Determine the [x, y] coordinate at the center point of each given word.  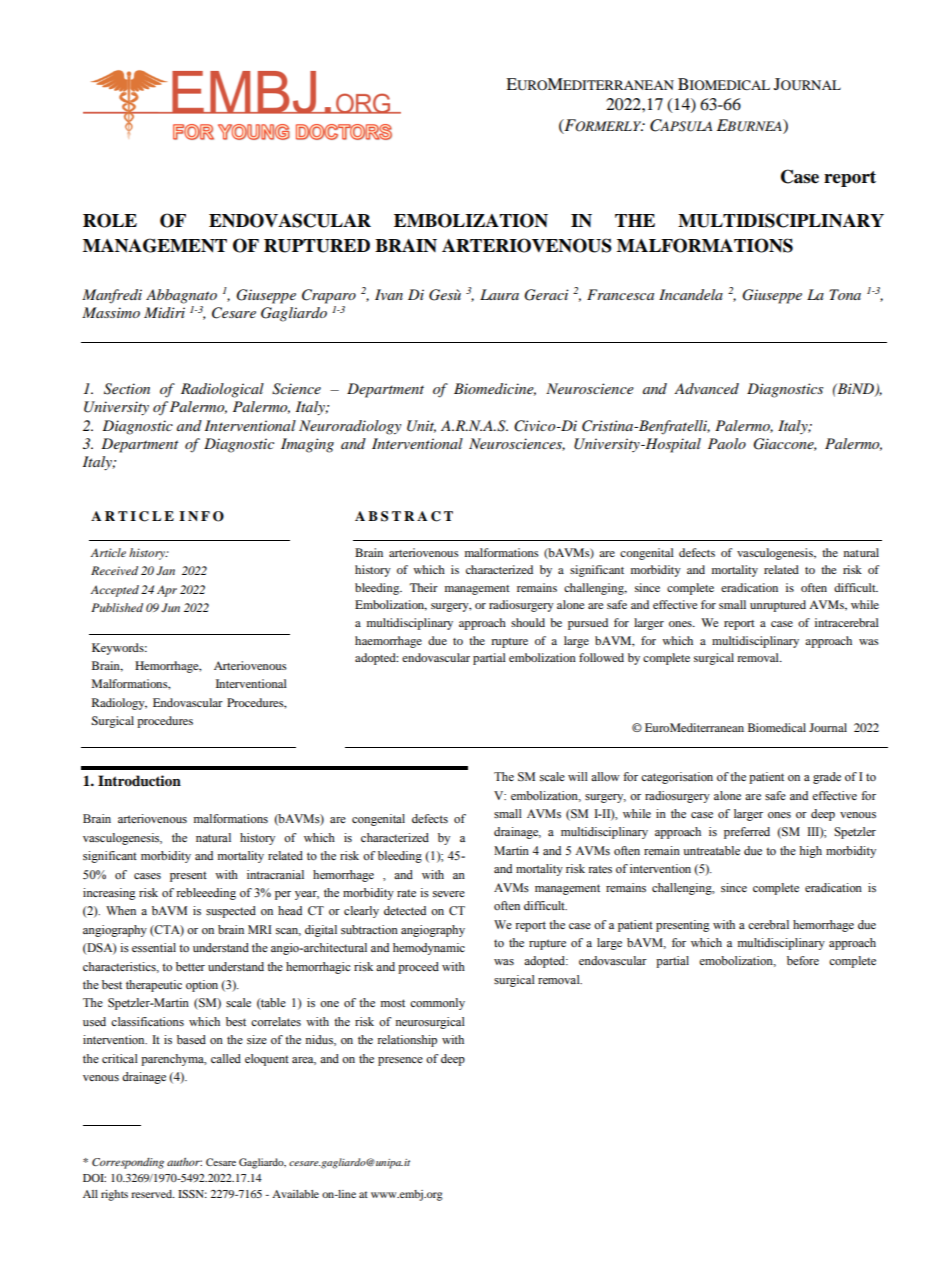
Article [108, 552]
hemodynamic [429, 949]
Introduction [139, 781]
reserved [153, 1194]
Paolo [727, 443]
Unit [421, 426]
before [803, 960]
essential [154, 947]
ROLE [110, 220]
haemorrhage [388, 642]
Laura [499, 294]
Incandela [691, 294]
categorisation [677, 778]
